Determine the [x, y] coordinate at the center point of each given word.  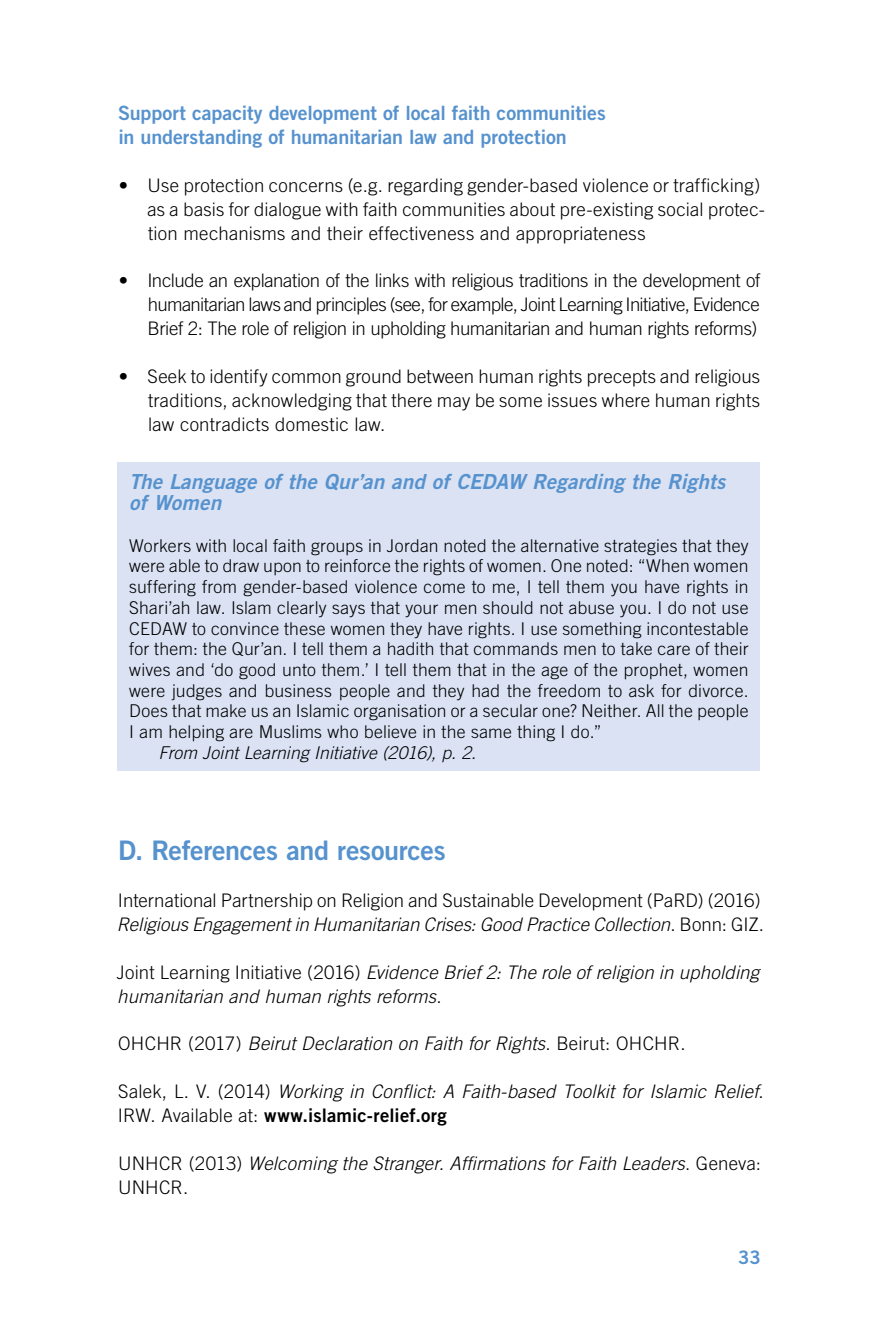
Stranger [408, 1165]
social [680, 209]
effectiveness [421, 233]
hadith [410, 648]
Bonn [701, 924]
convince [245, 628]
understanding [201, 138]
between [440, 376]
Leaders [655, 1163]
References [215, 850]
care [674, 650]
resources [391, 853]
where [626, 400]
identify [239, 378]
